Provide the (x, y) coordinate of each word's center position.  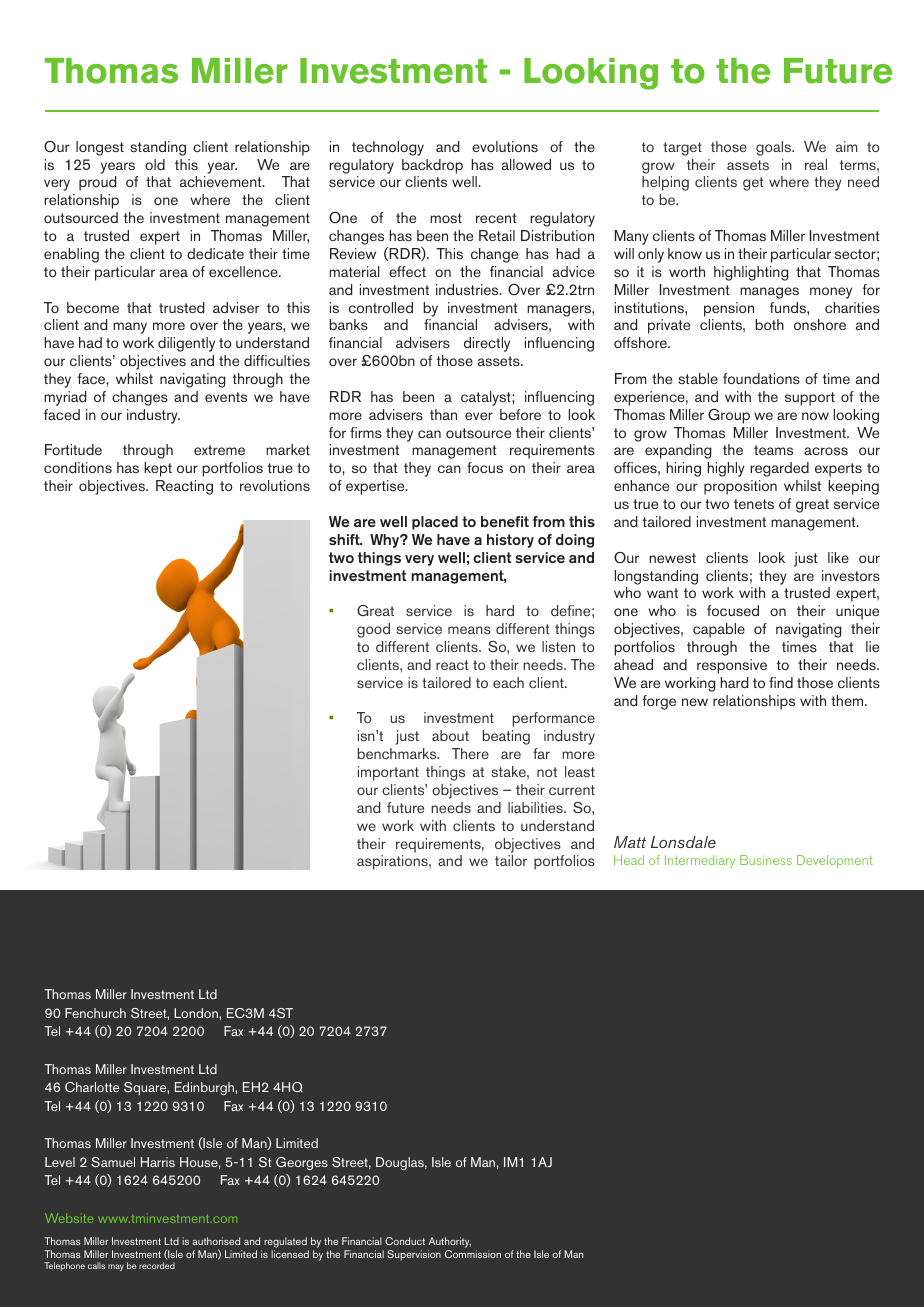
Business (766, 860)
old (155, 164)
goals (775, 148)
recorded (157, 1265)
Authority (449, 1244)
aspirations (393, 862)
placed (435, 523)
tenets (754, 504)
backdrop (432, 166)
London (197, 1013)
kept (158, 469)
